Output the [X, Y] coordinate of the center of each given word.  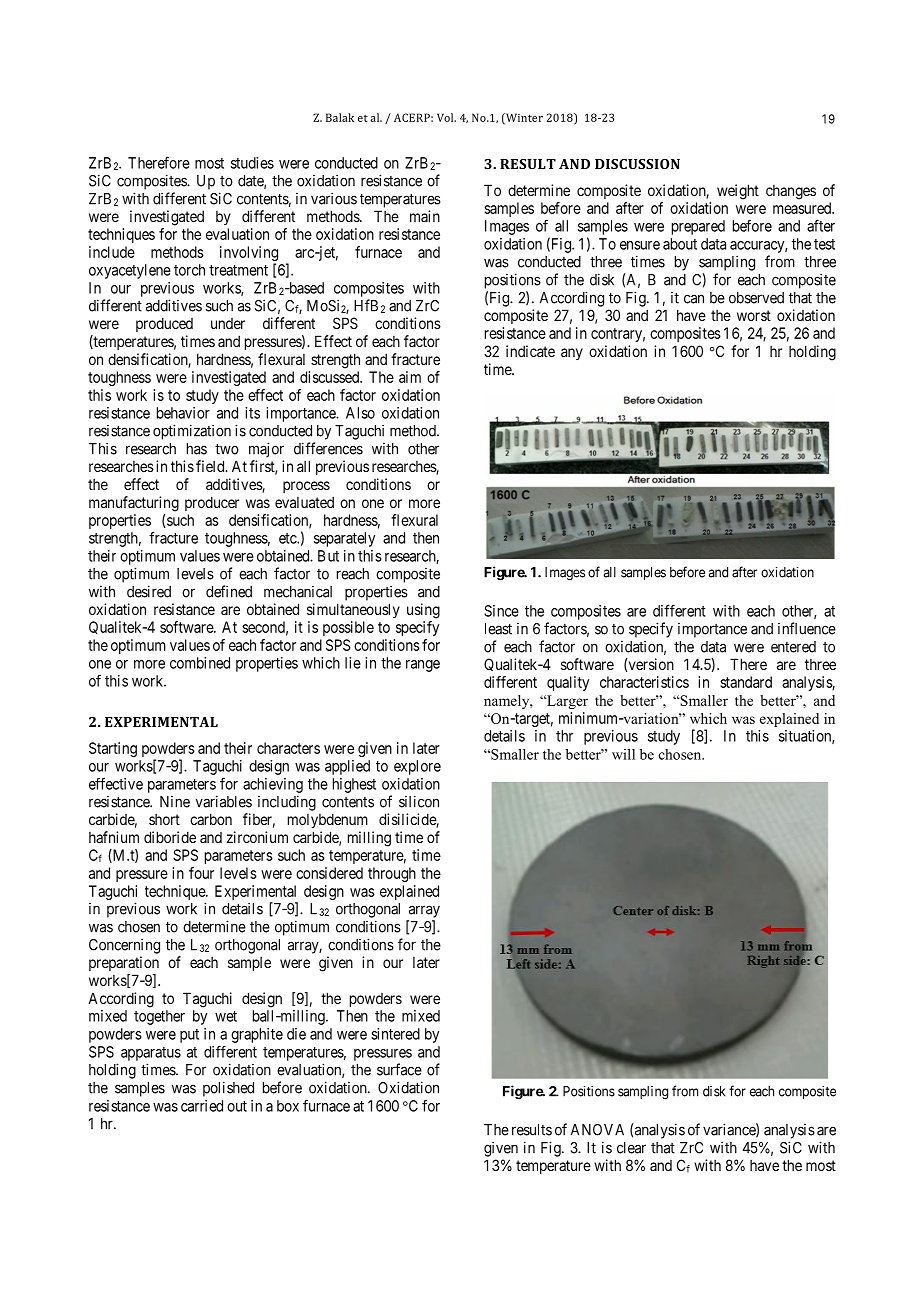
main [425, 216]
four [201, 873]
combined [200, 663]
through [392, 874]
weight [738, 192]
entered [793, 647]
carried [202, 1106]
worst [754, 315]
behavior [183, 413]
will [623, 754]
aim [410, 377]
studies [252, 163]
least [498, 629]
